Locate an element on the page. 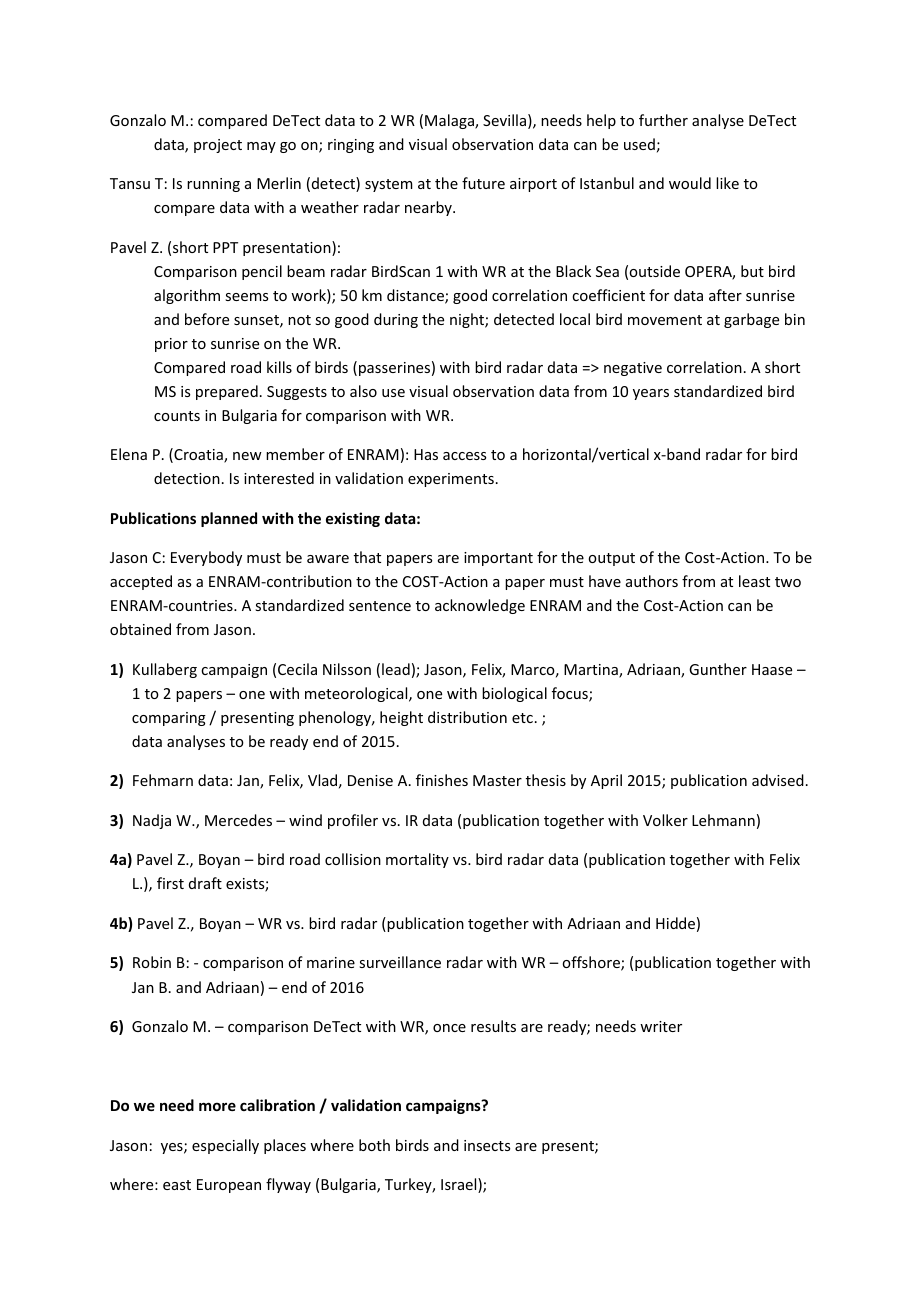  years is located at coordinates (651, 394).
